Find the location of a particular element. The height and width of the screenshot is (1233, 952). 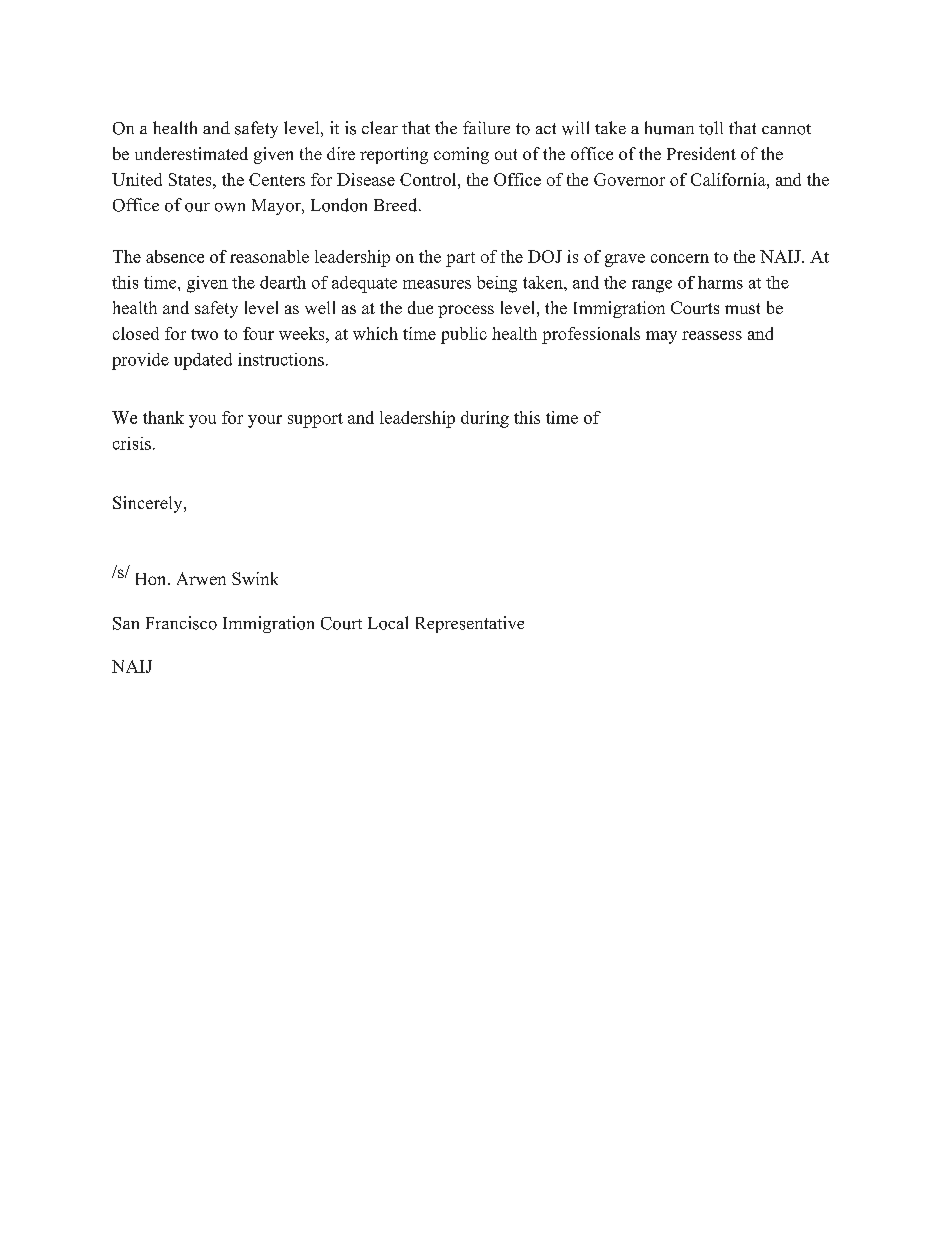

Representative is located at coordinates (470, 624).
